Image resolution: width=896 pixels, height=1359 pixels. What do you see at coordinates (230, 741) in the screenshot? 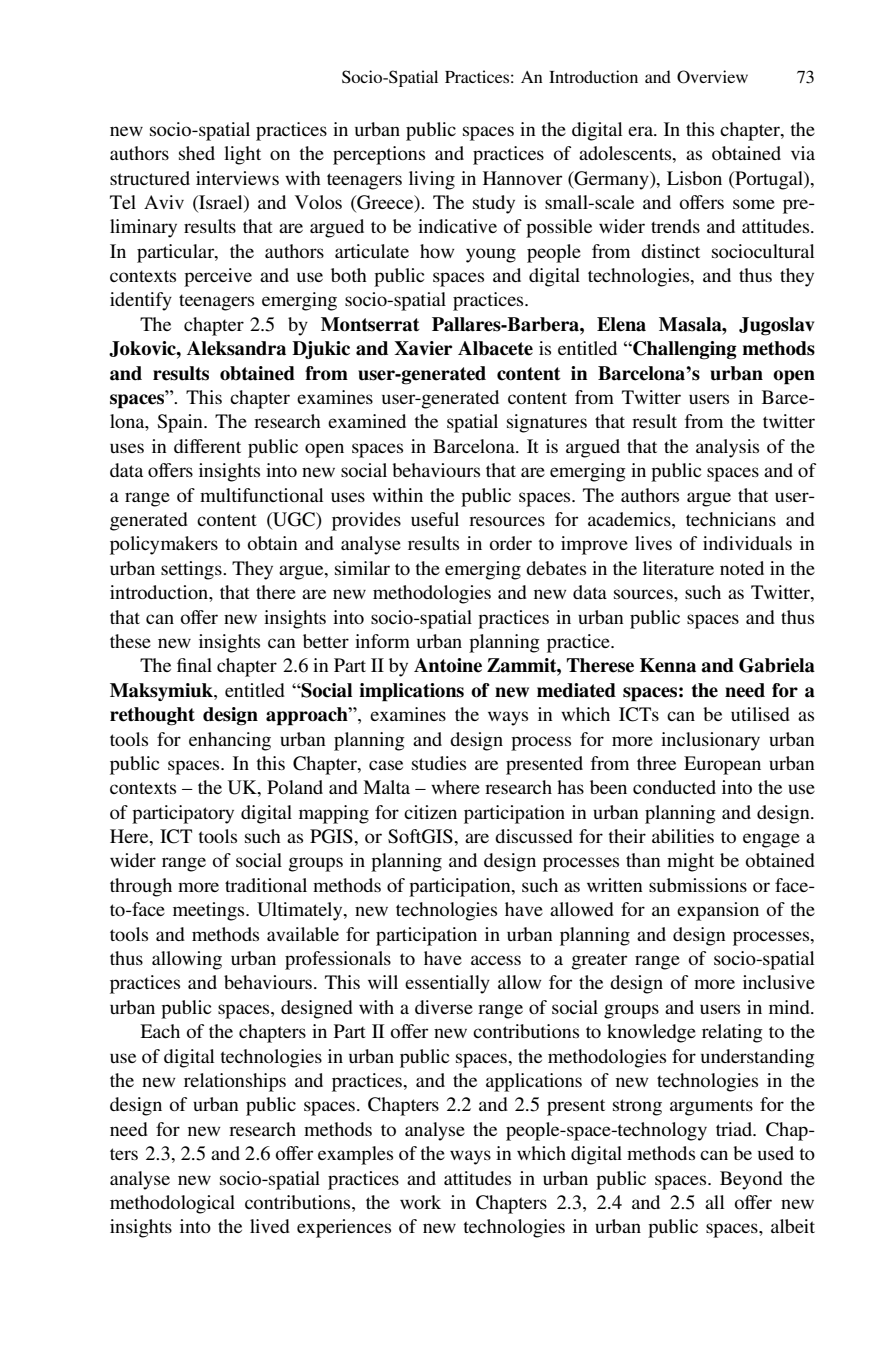
I see `enhancing` at bounding box center [230, 741].
